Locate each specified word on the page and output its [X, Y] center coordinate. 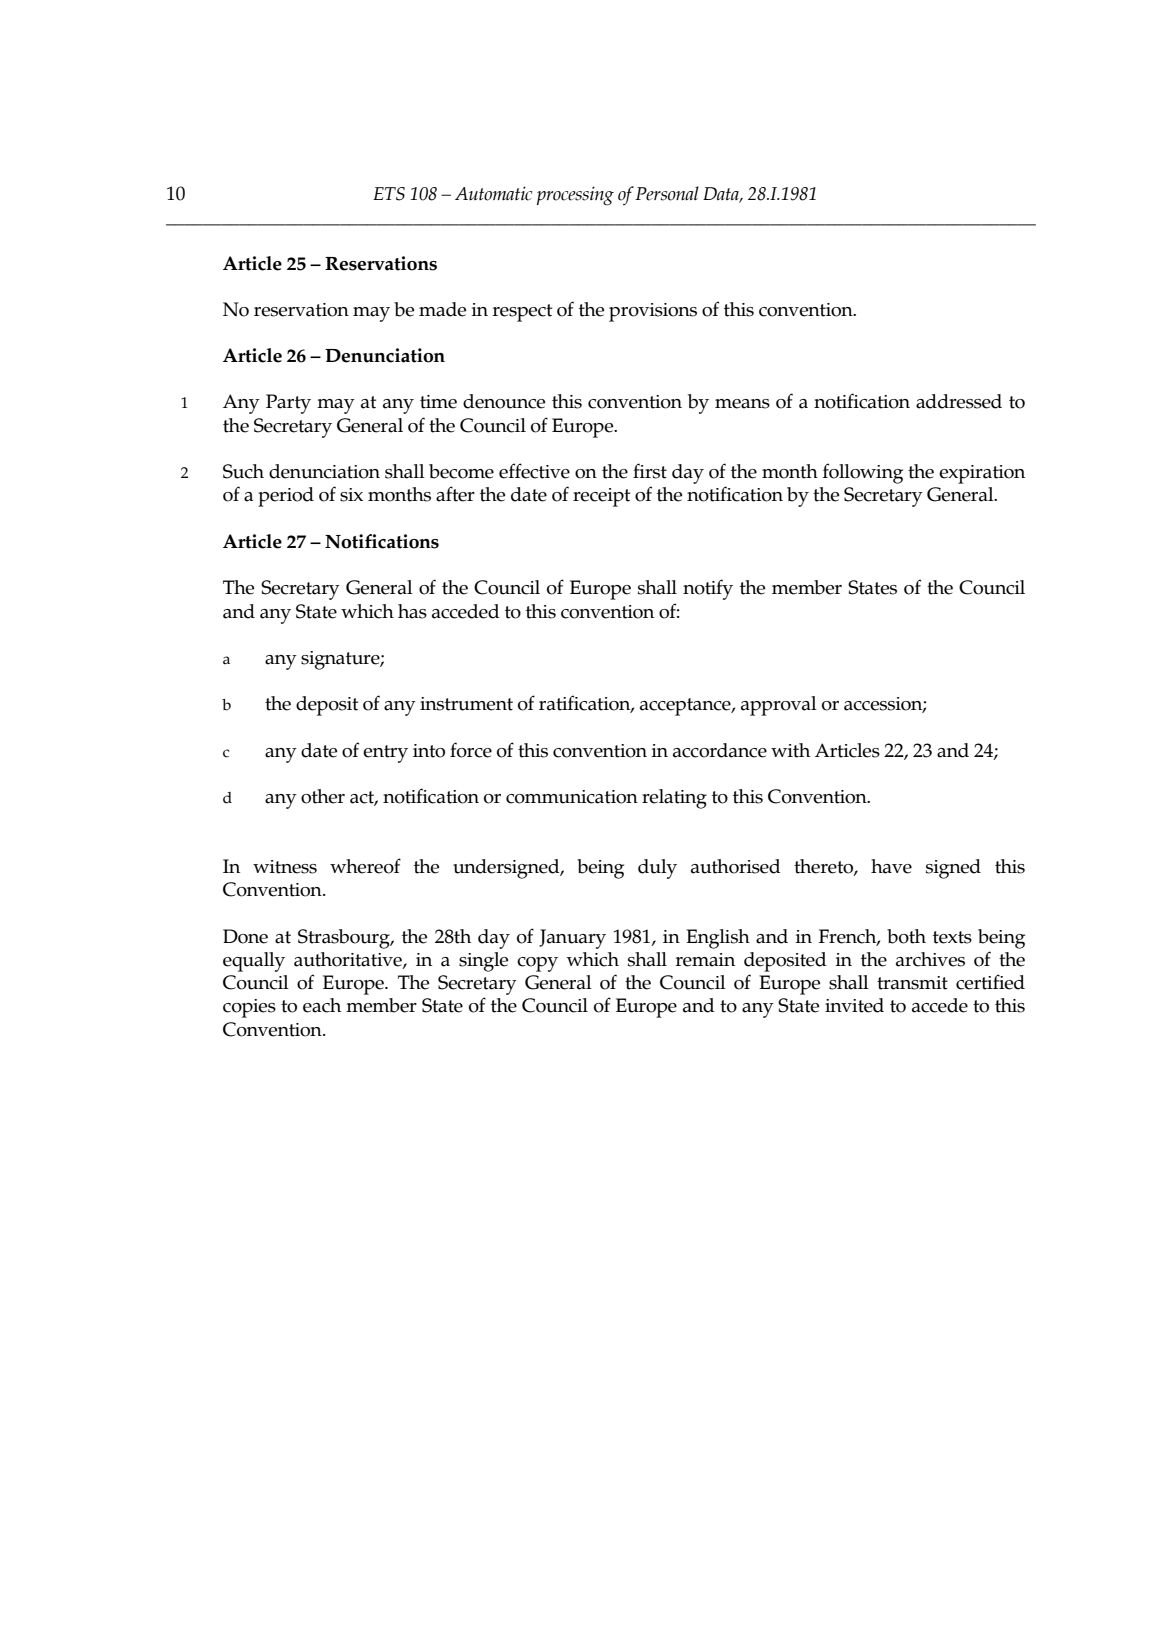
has [412, 611]
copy [537, 964]
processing [575, 196]
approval [779, 706]
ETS [389, 194]
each [322, 1005]
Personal [667, 193]
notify [708, 589]
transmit [912, 983]
